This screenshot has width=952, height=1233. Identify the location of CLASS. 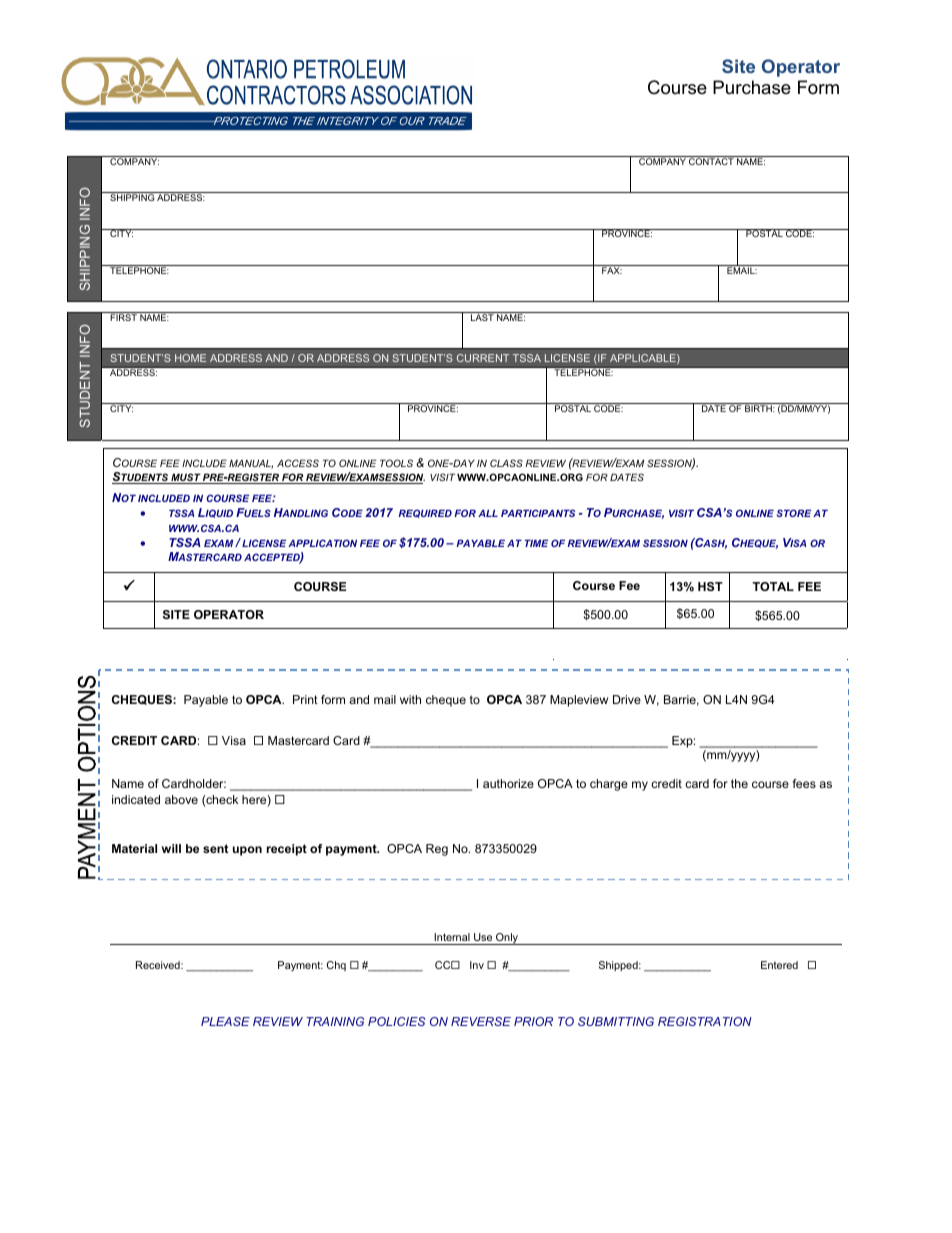
(506, 463).
